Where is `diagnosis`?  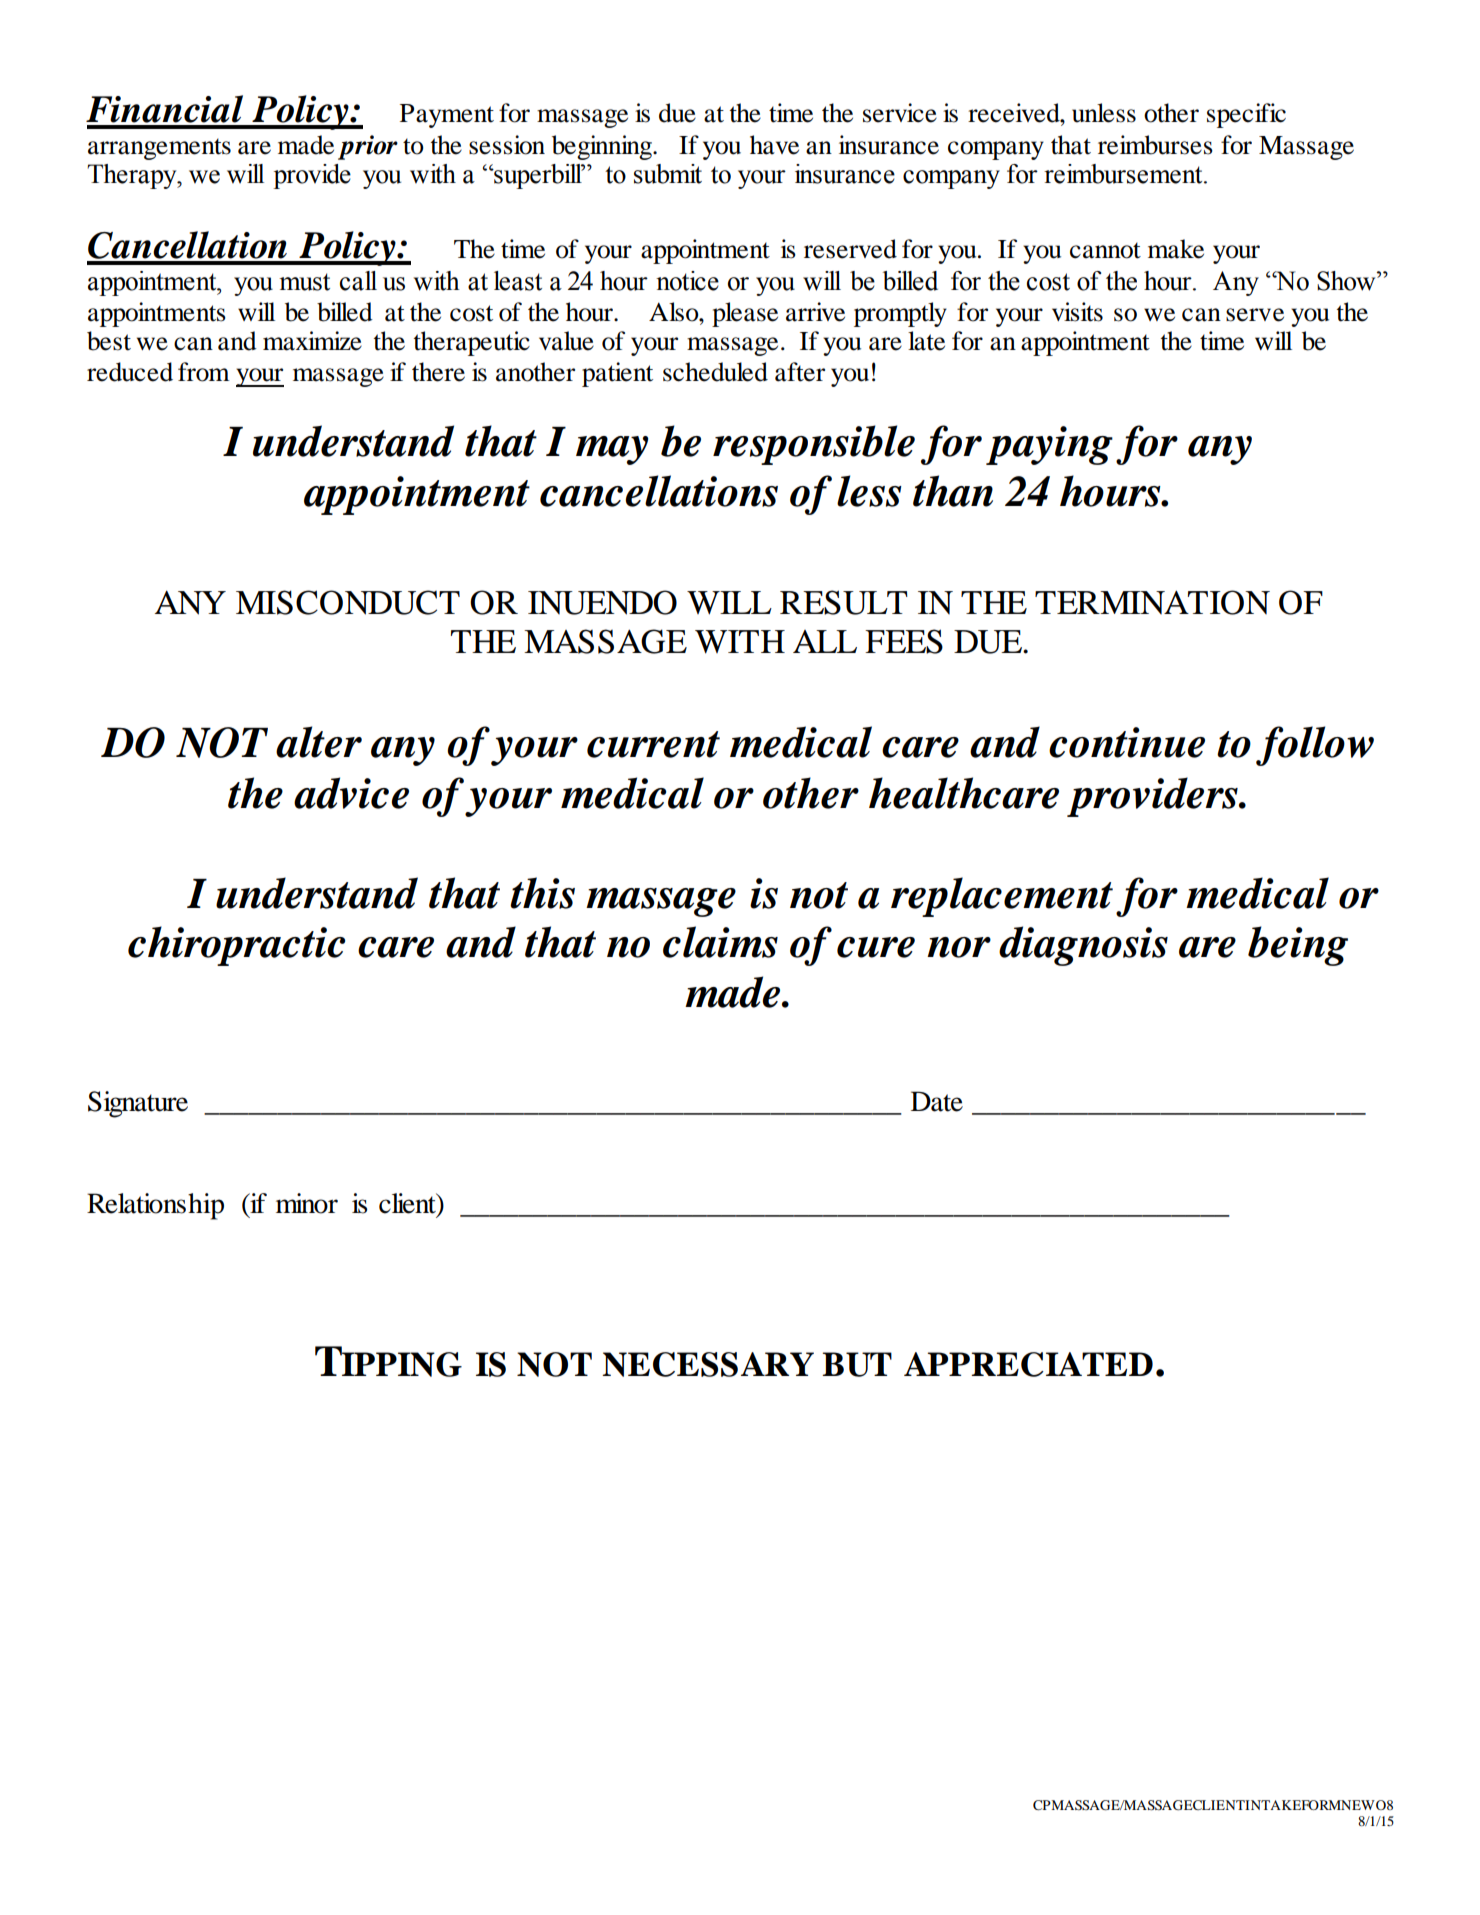
diagnosis is located at coordinates (1083, 946).
